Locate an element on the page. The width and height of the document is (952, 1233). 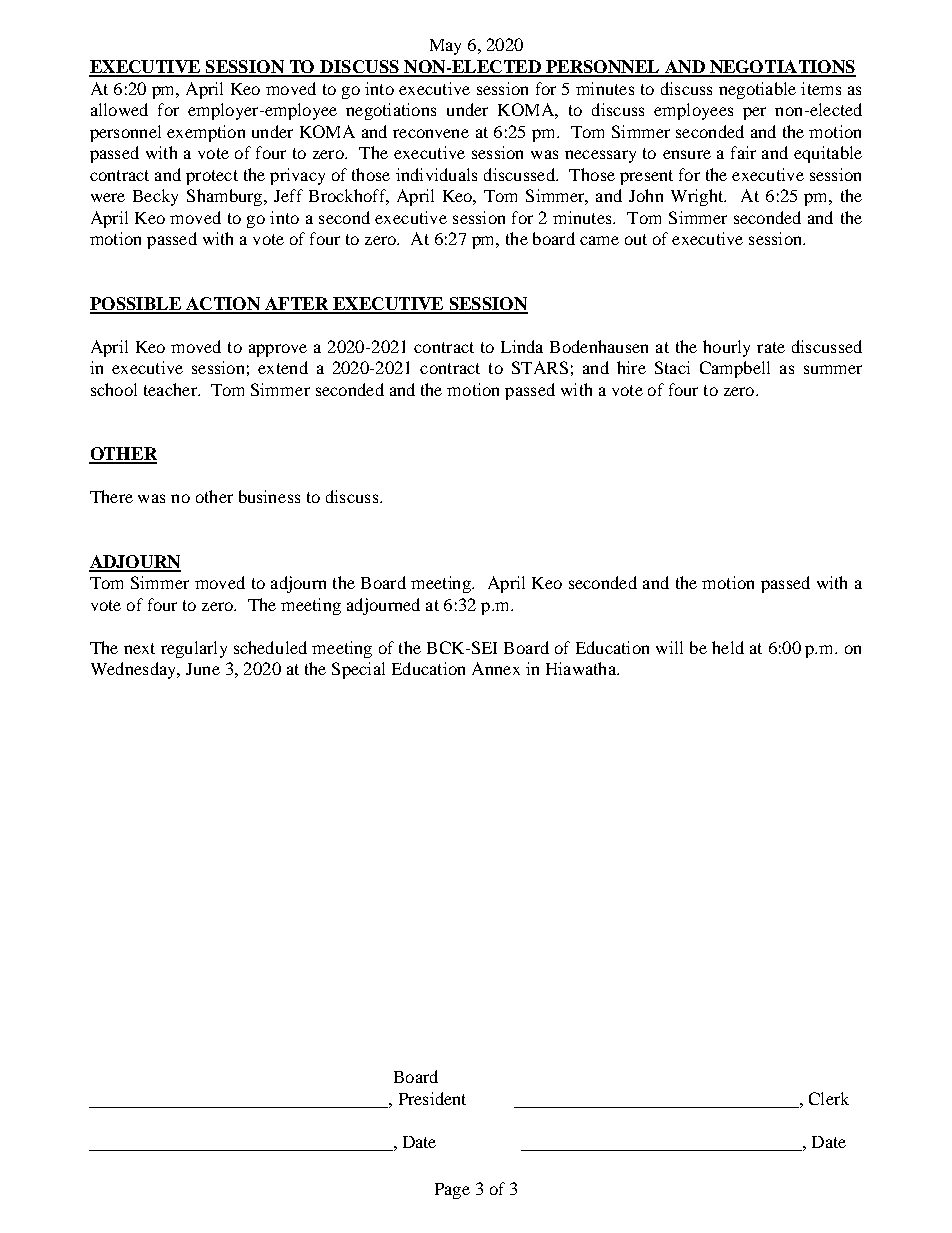
teacher is located at coordinates (171, 389).
